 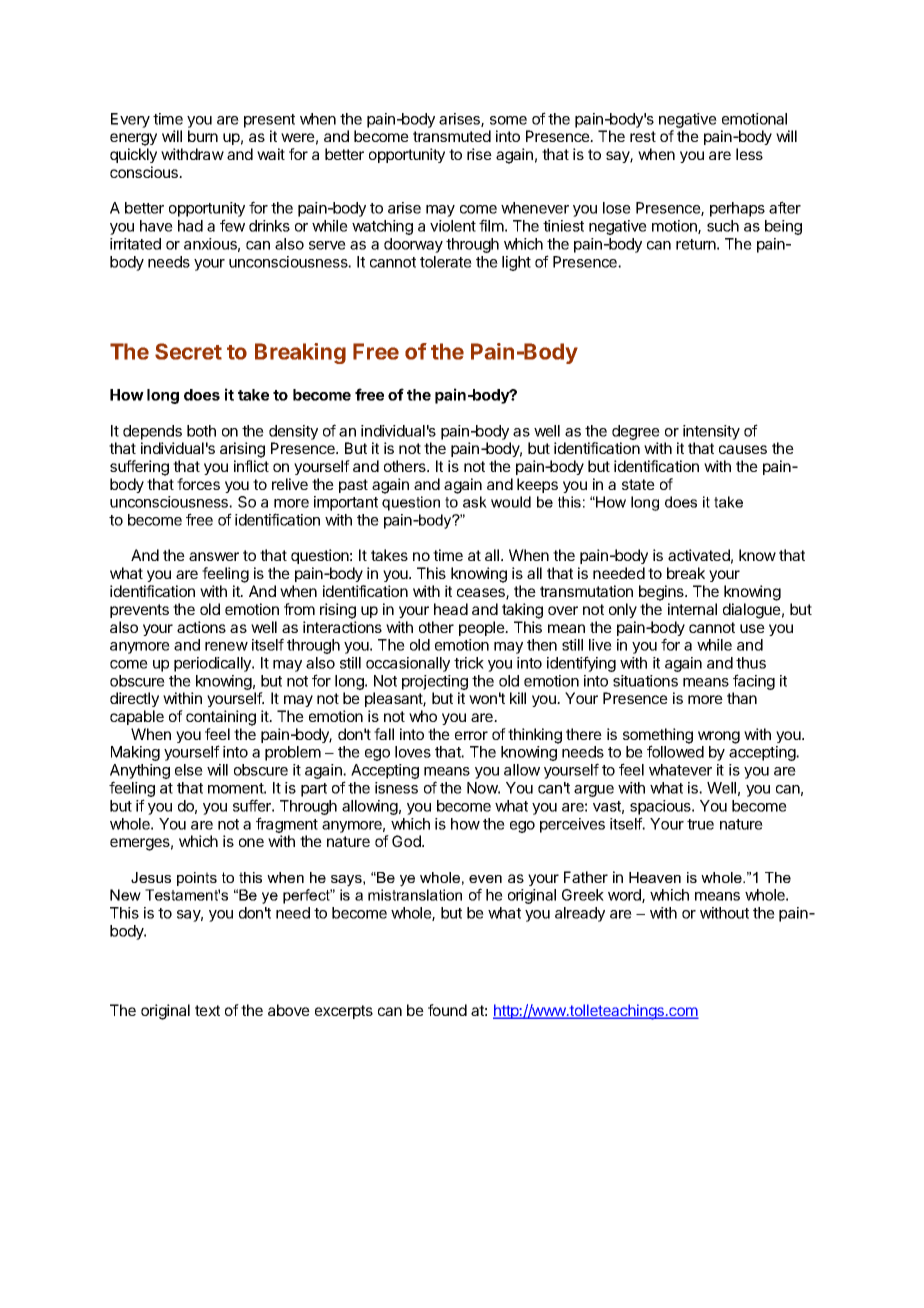 What do you see at coordinates (751, 663) in the screenshot?
I see `thus` at bounding box center [751, 663].
